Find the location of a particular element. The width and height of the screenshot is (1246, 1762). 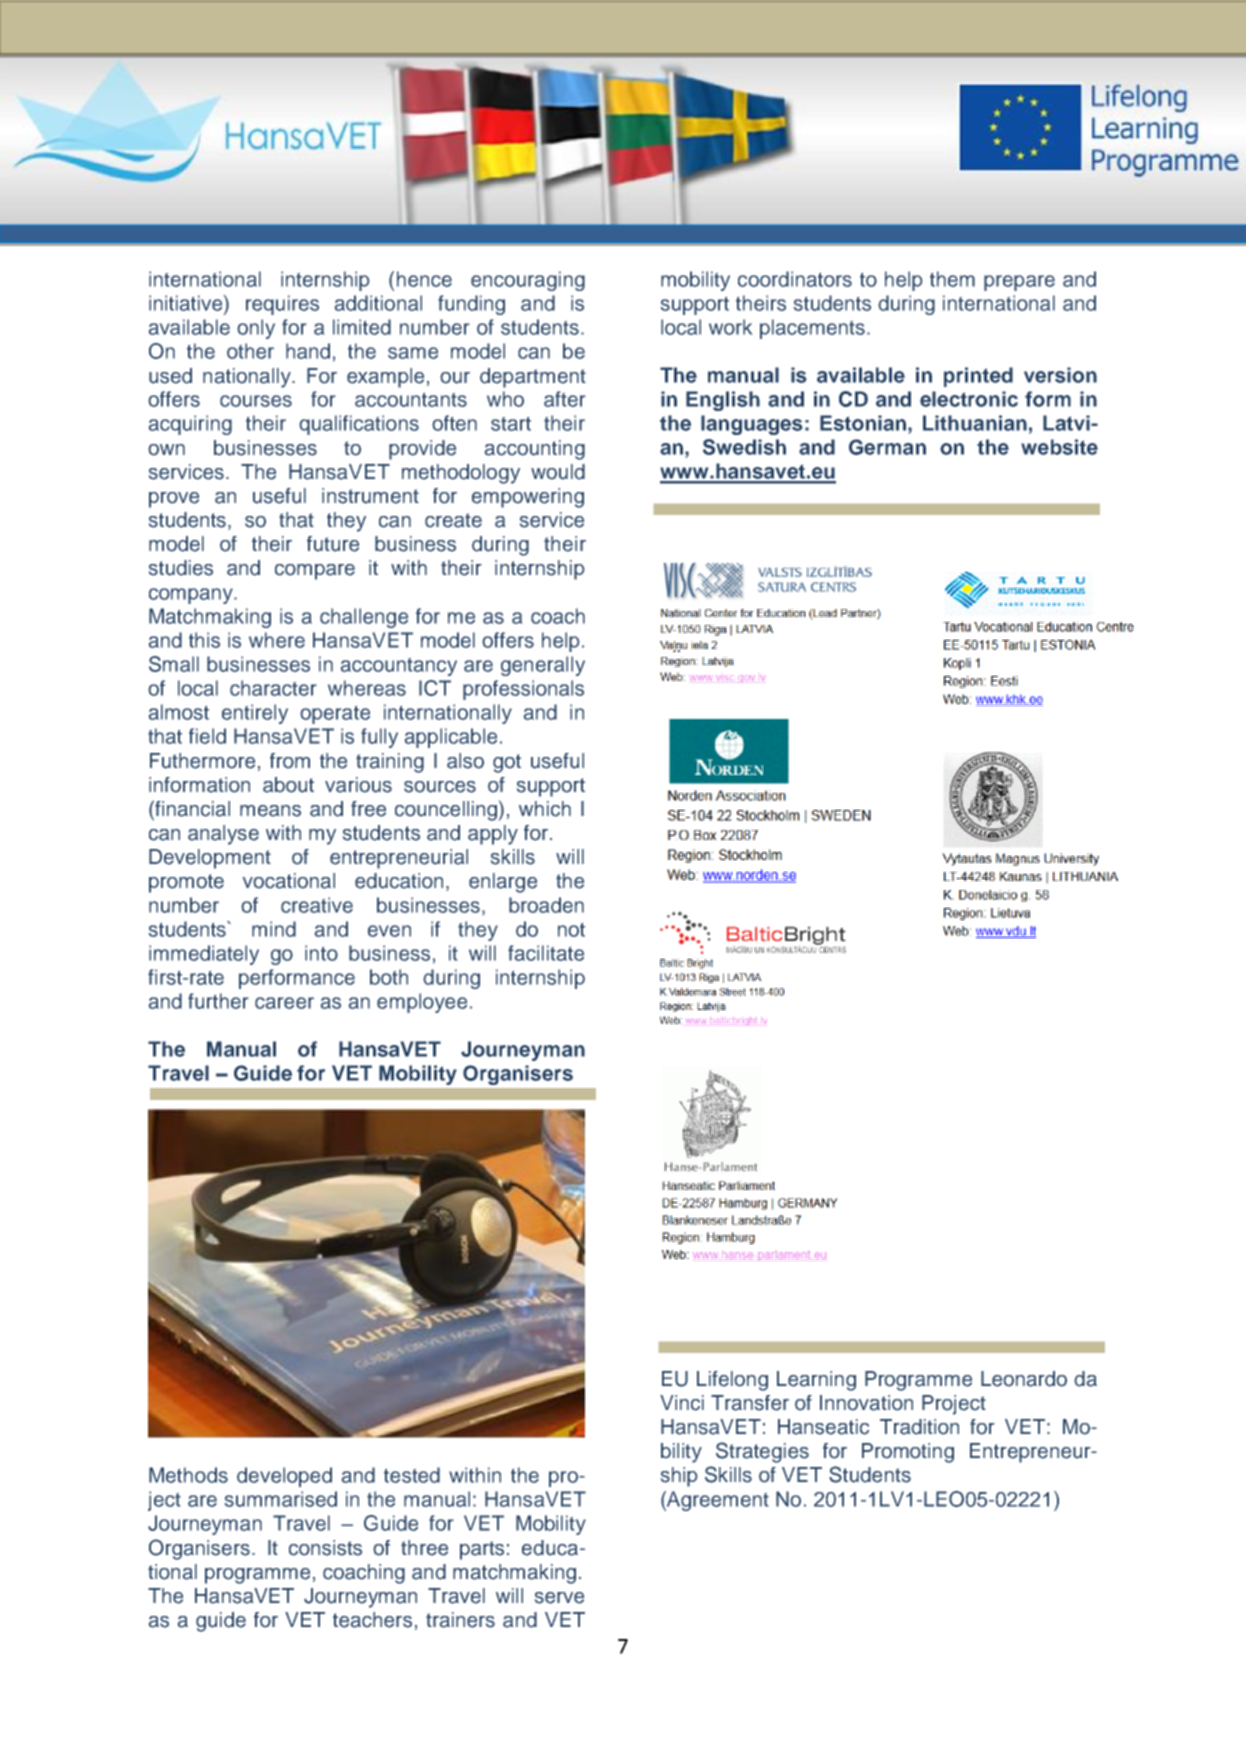

Leonardo is located at coordinates (1024, 1379).
